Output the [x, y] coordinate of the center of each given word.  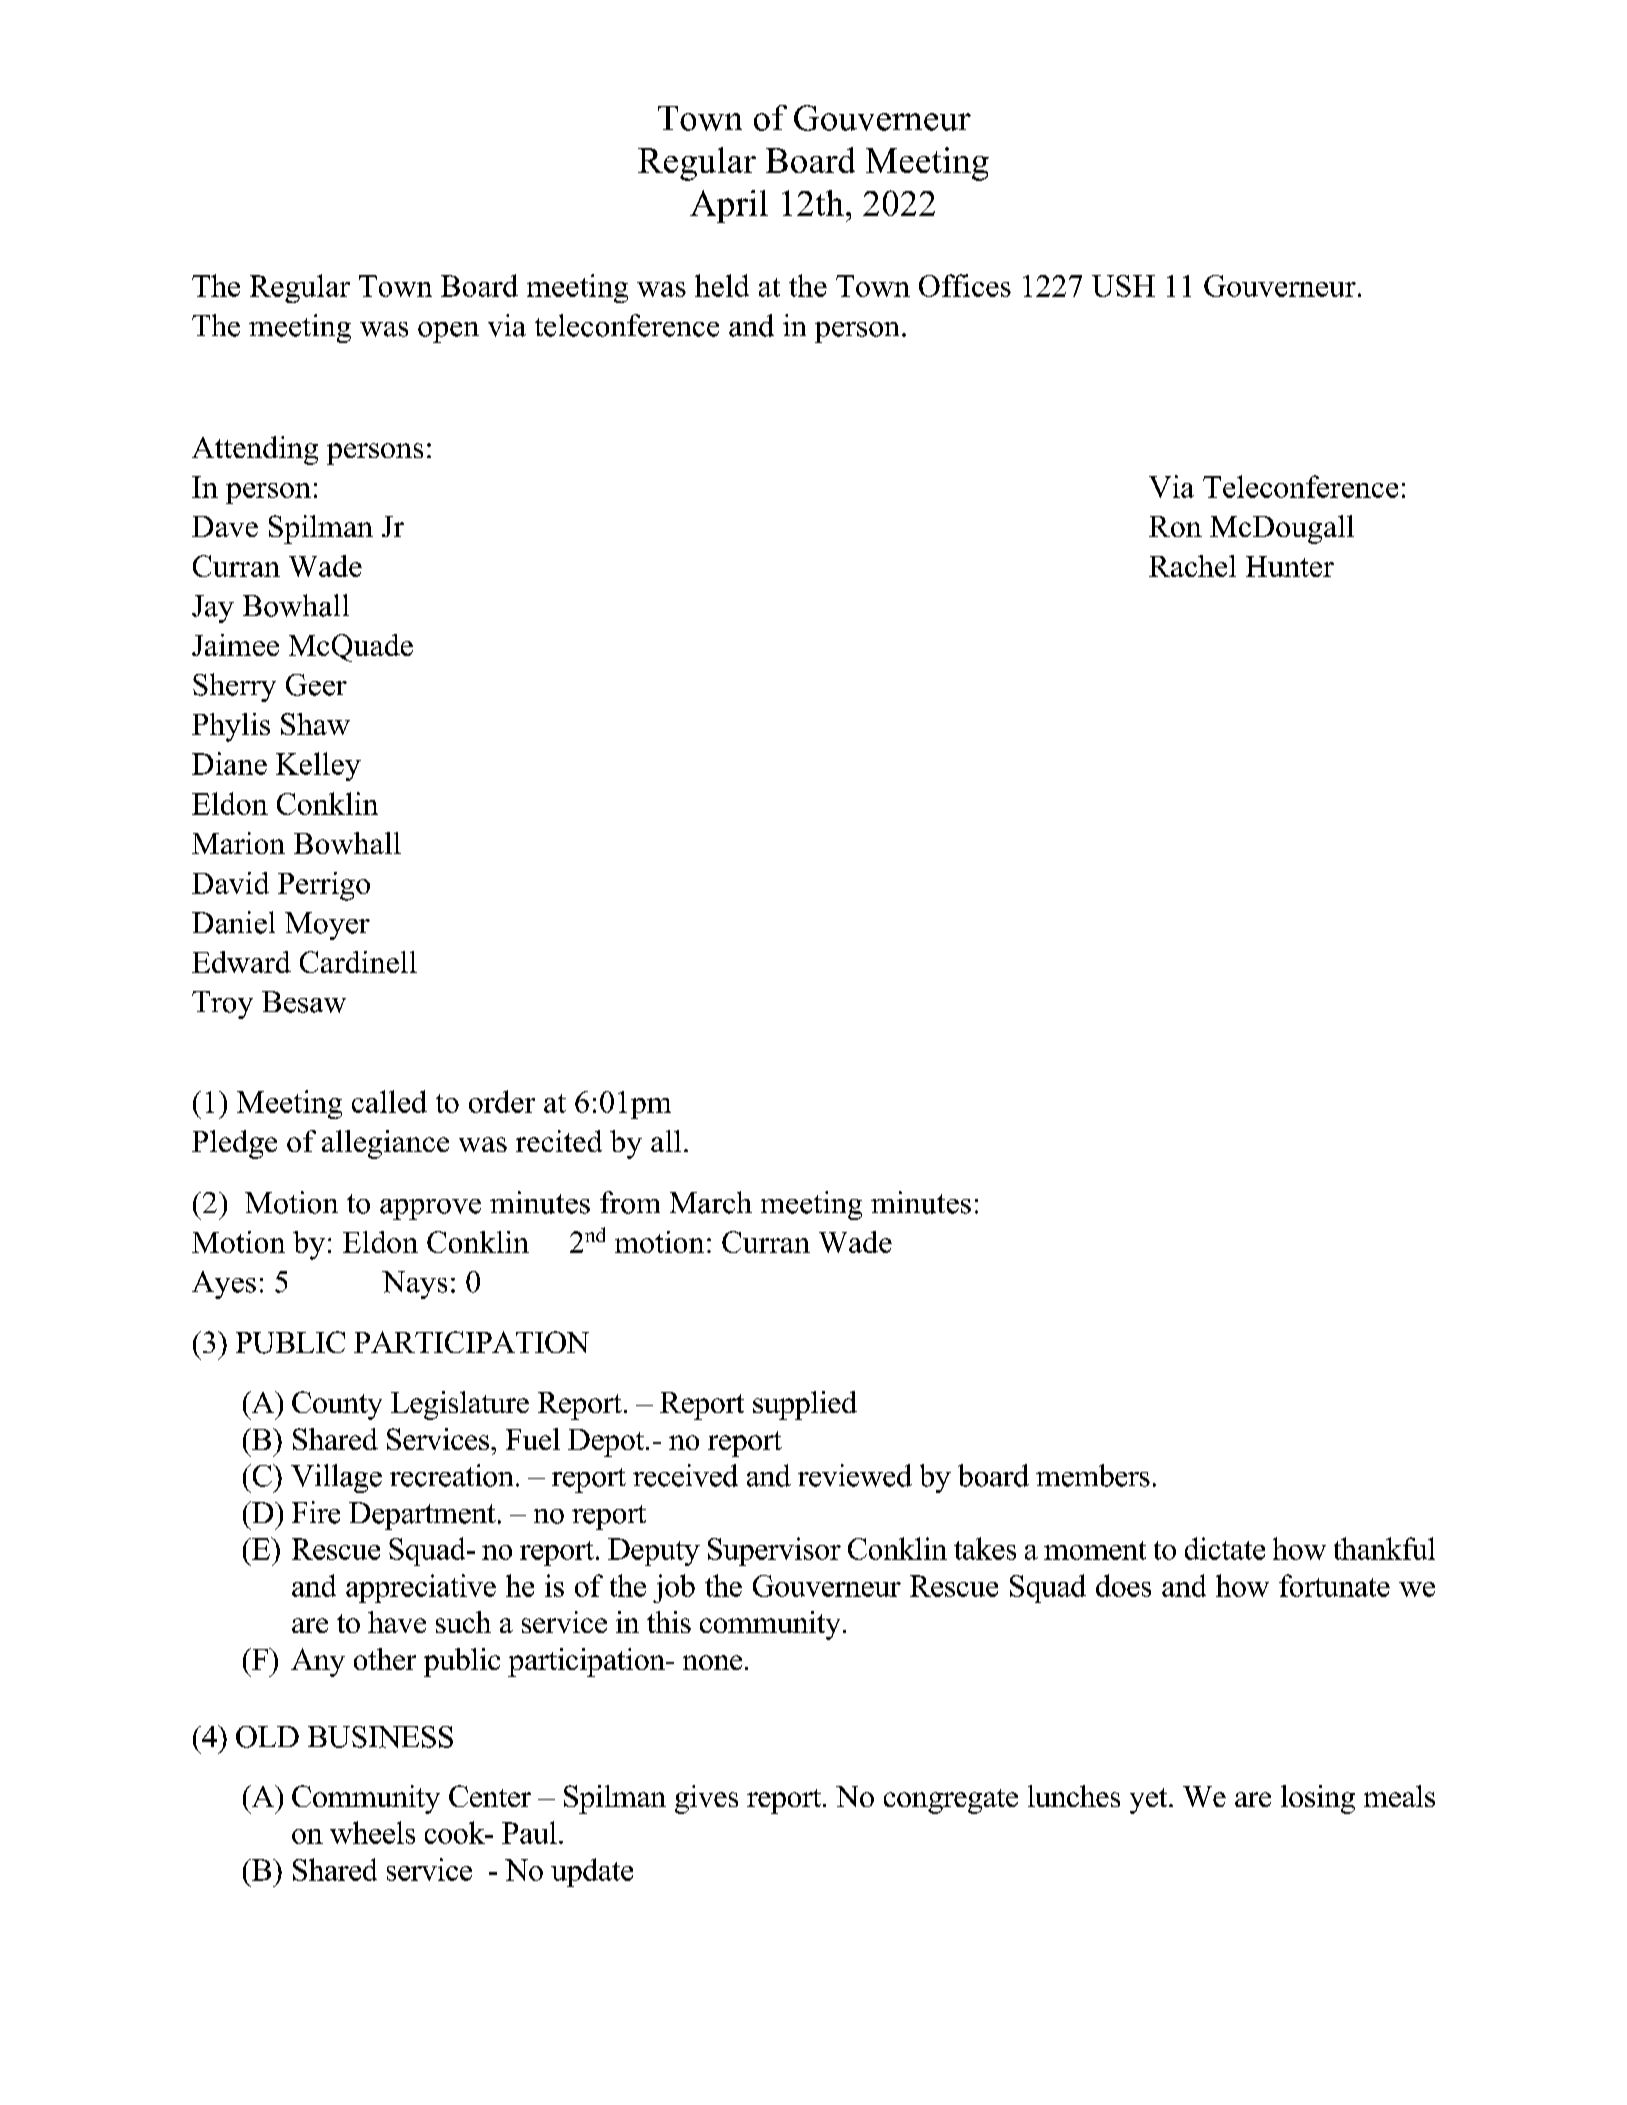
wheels [372, 1832]
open [448, 332]
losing [1318, 1799]
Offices [965, 285]
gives [706, 1799]
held [722, 285]
